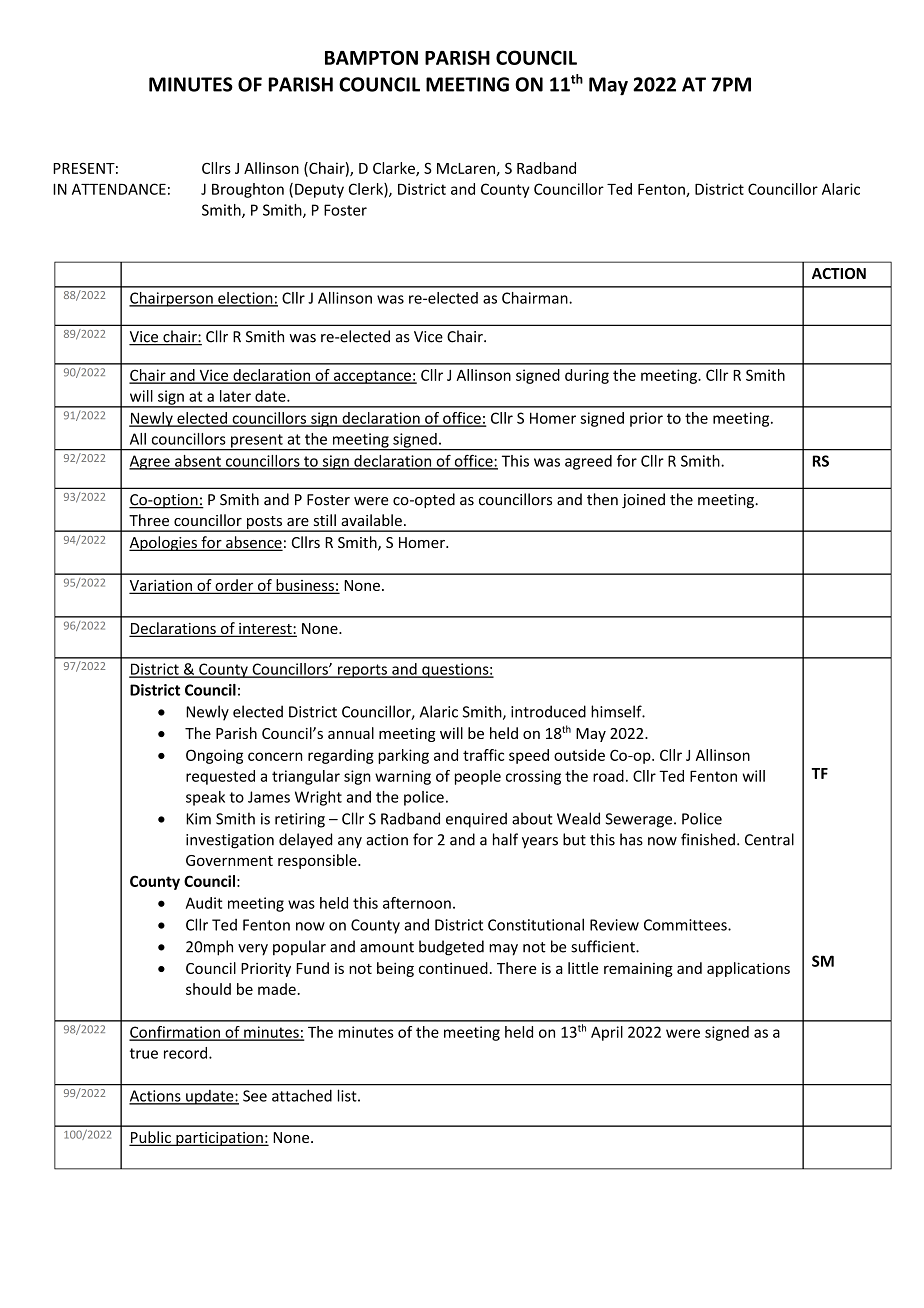 This document has height=1308, width=924. What do you see at coordinates (302, 1095) in the document?
I see `attached` at bounding box center [302, 1095].
